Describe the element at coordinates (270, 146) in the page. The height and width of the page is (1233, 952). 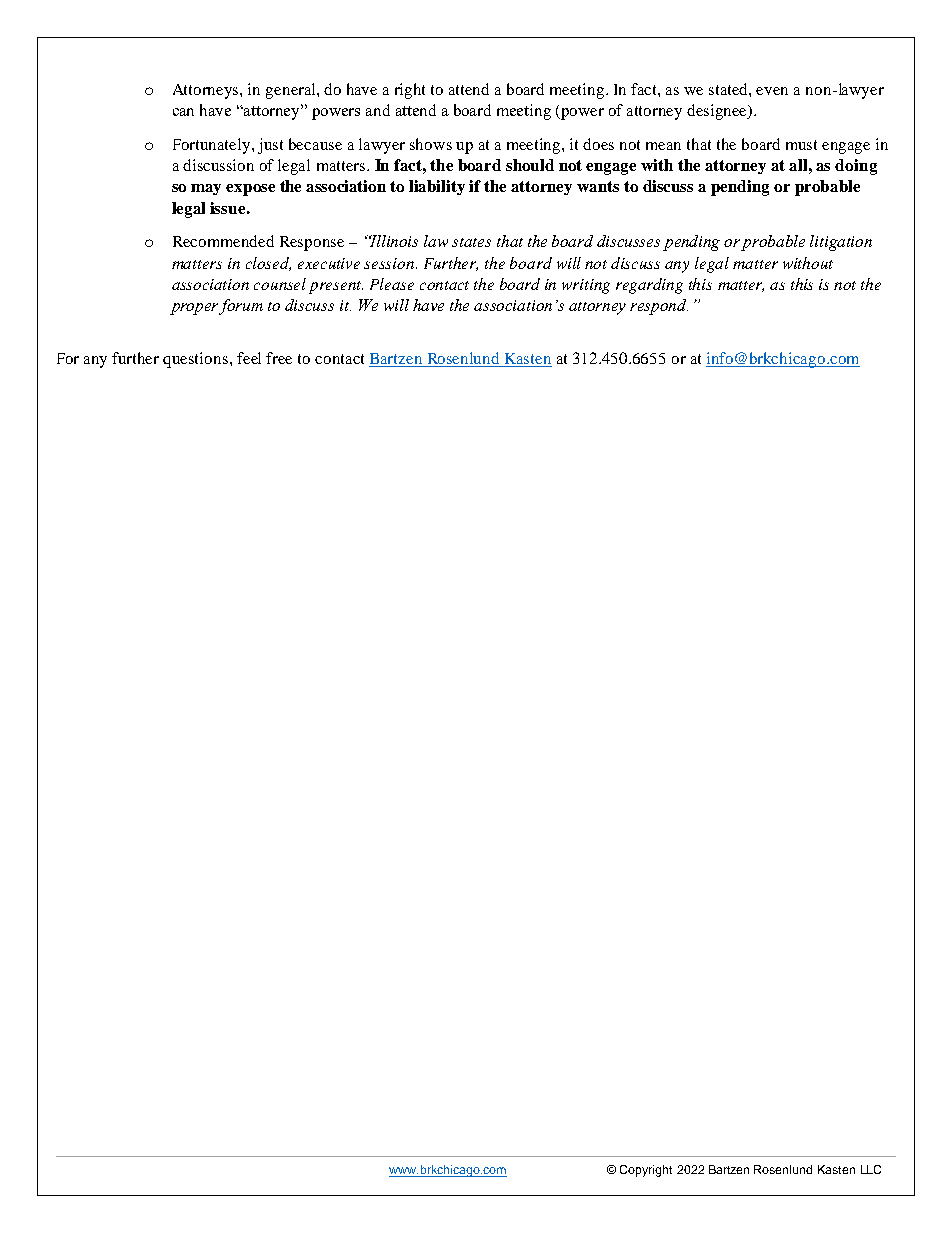
I see `just` at that location.
